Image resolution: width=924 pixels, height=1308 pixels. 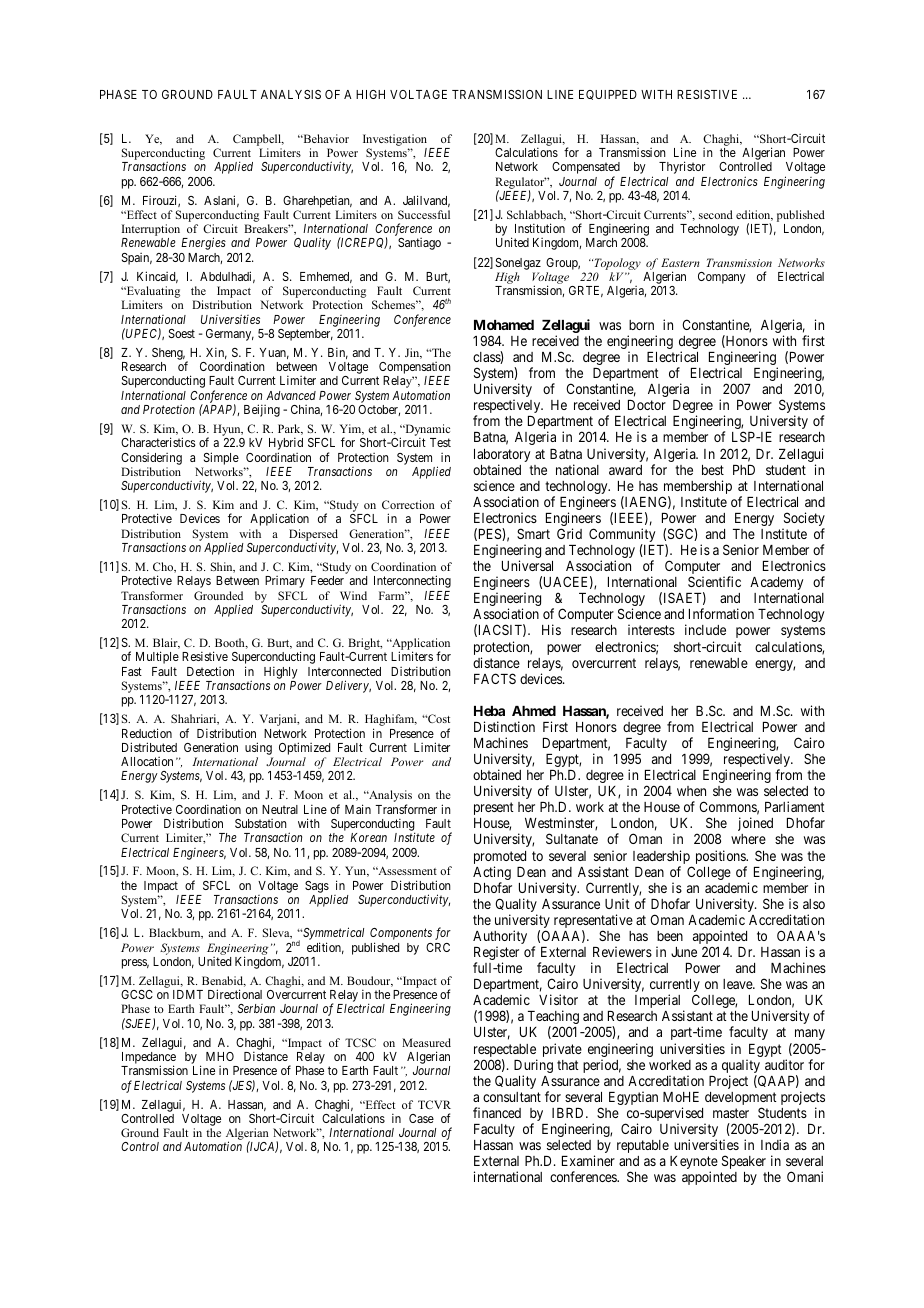 I want to click on laboratory, so click(x=502, y=457).
